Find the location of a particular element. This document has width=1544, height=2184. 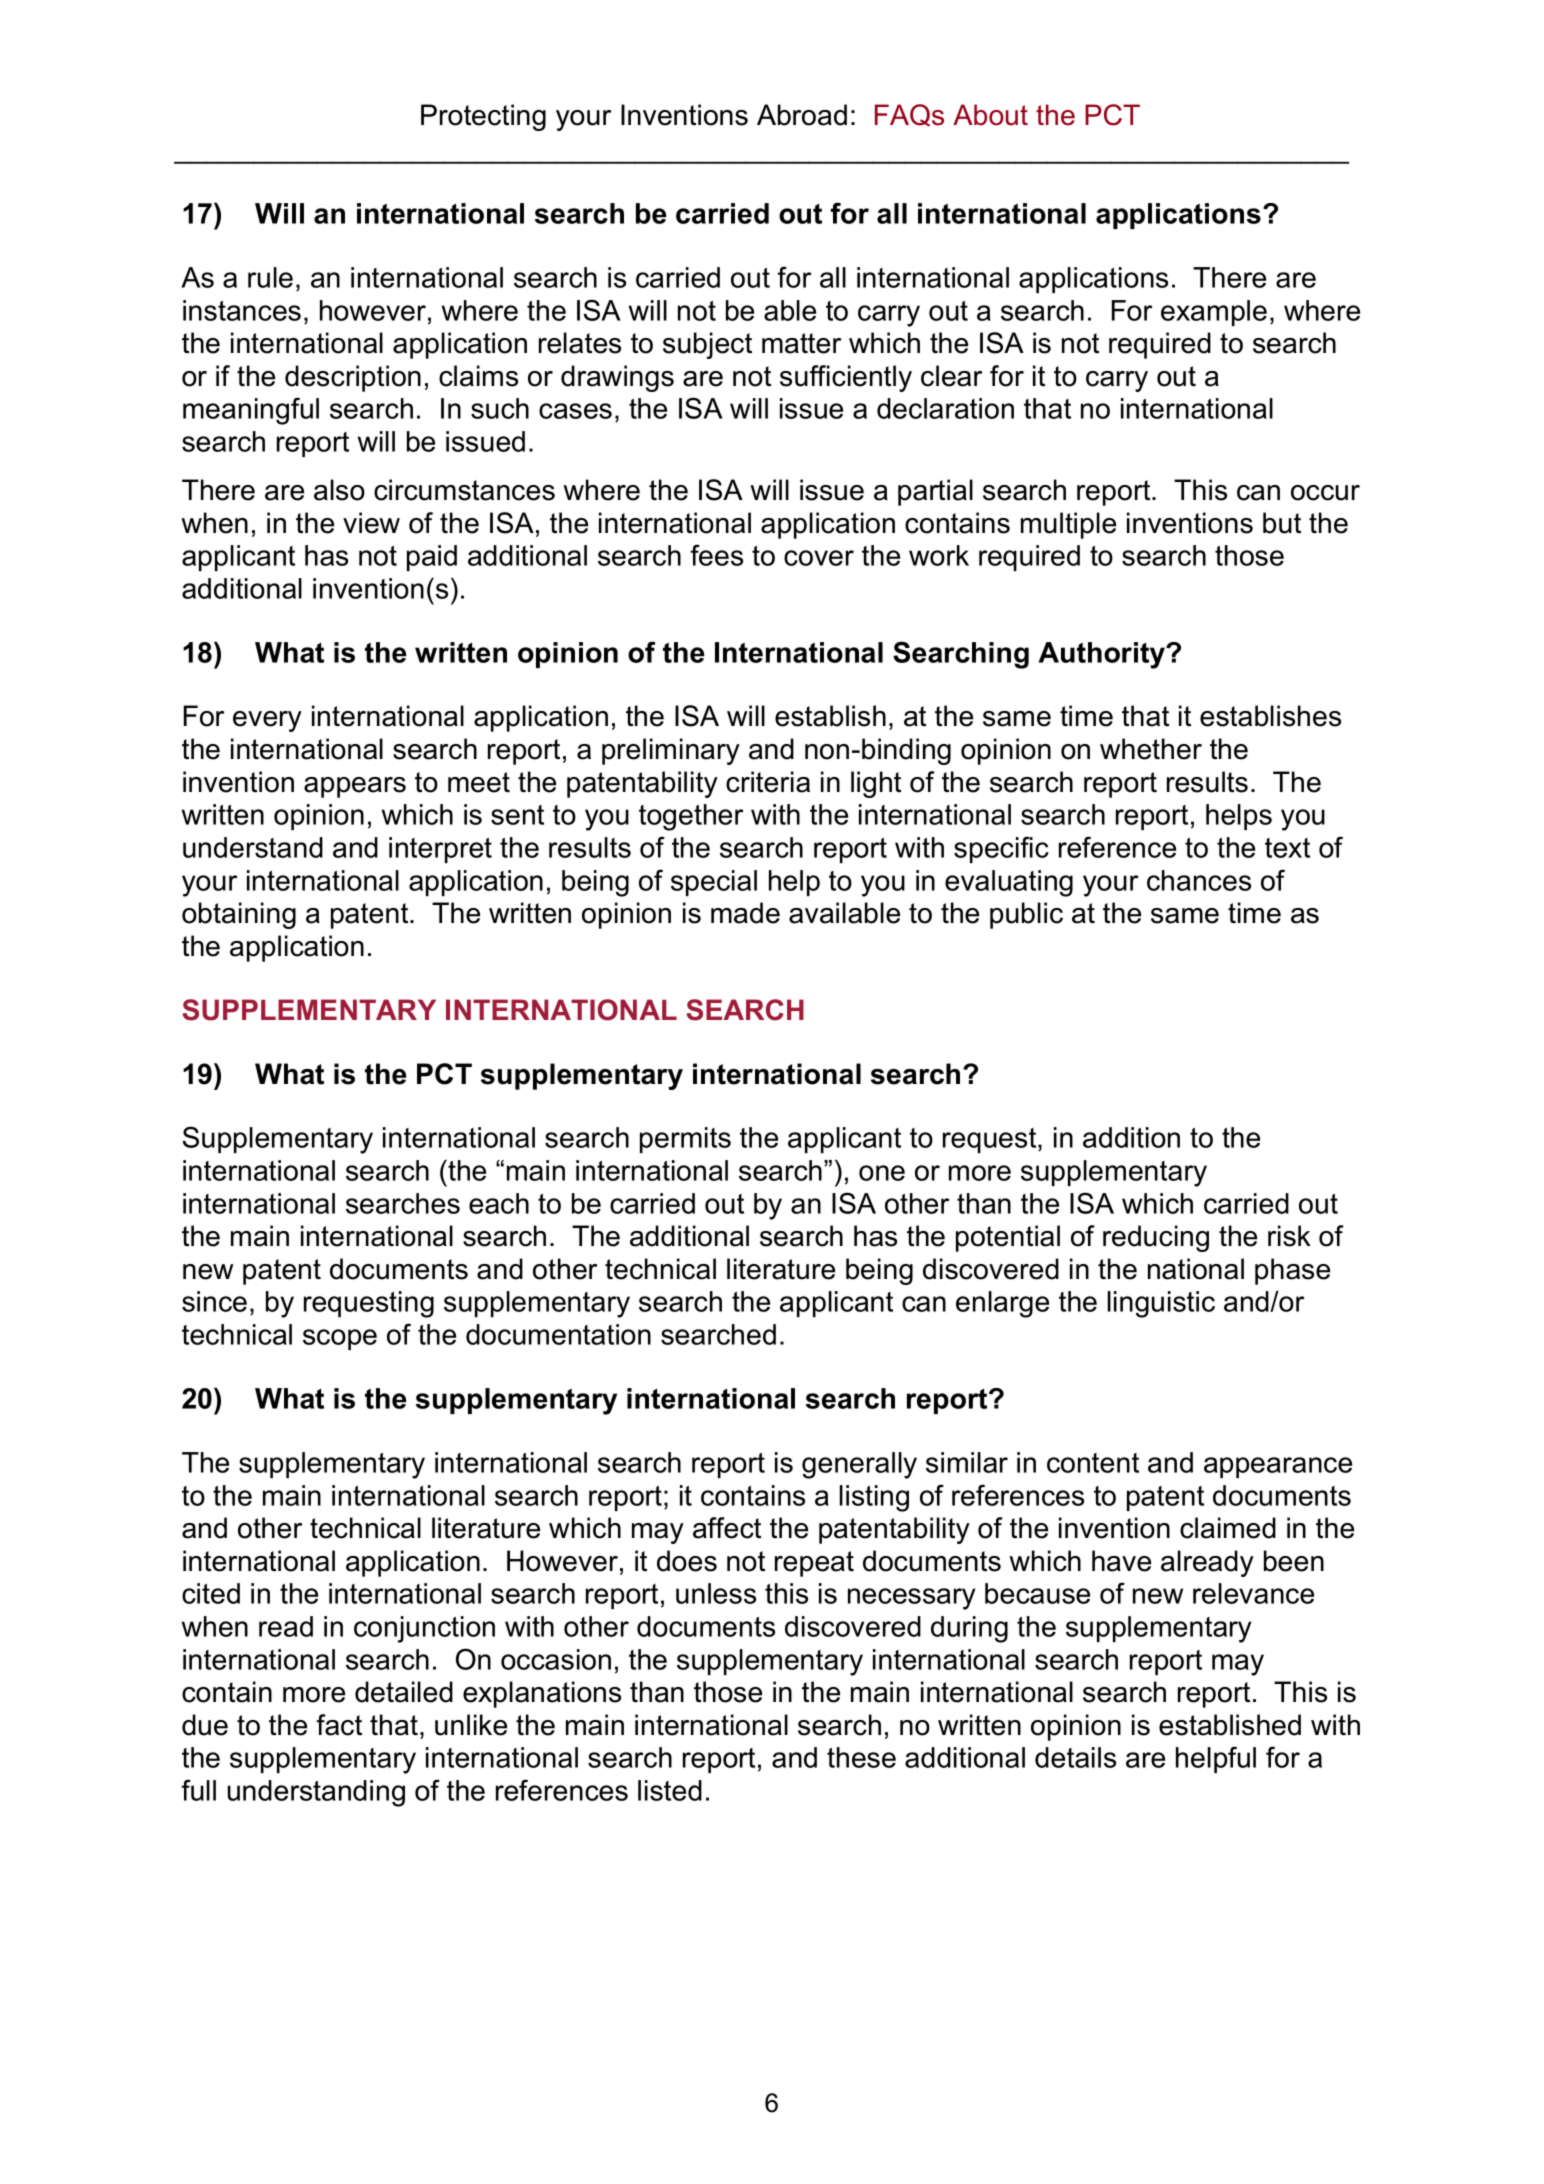

these is located at coordinates (861, 1757).
